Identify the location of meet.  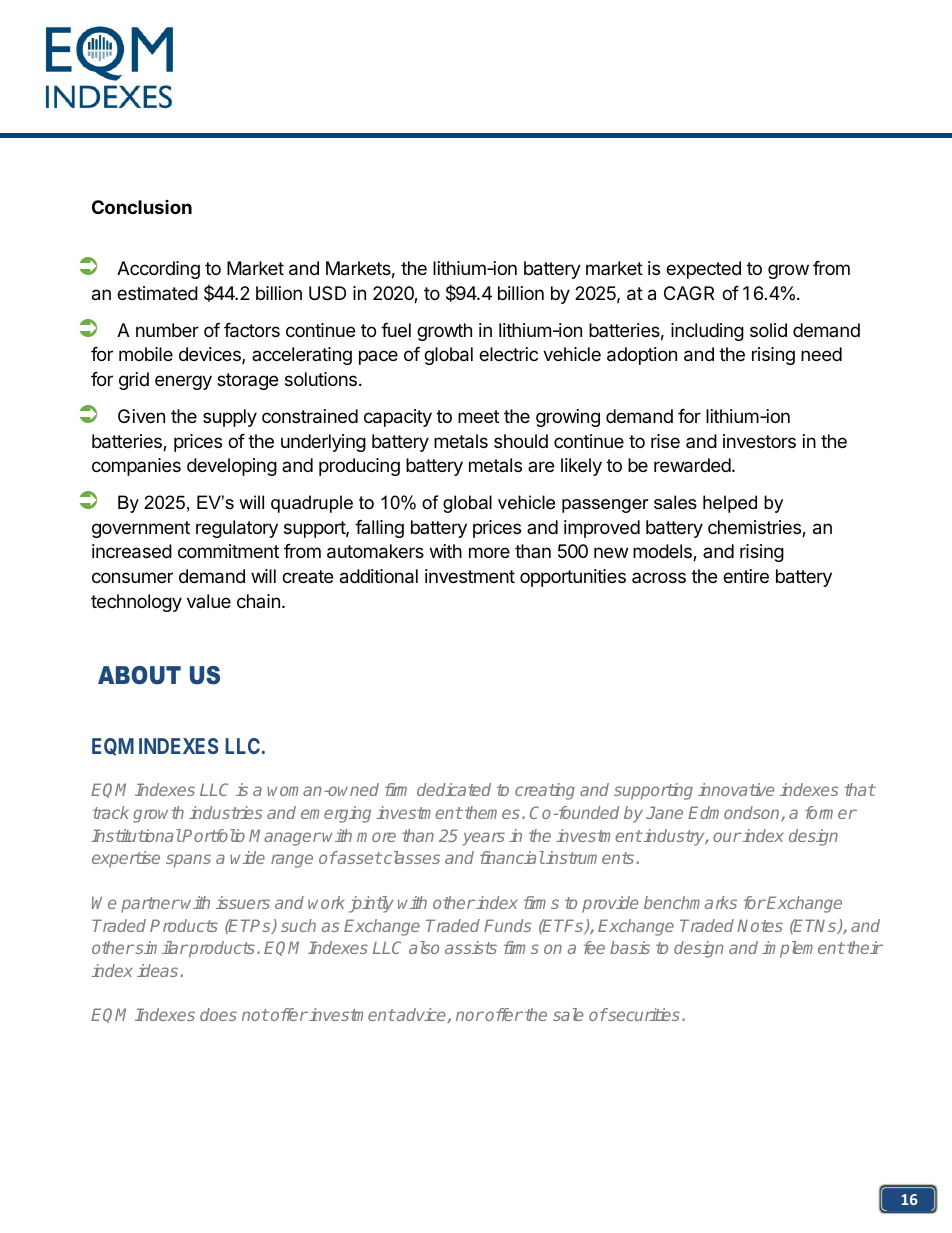
(478, 416).
